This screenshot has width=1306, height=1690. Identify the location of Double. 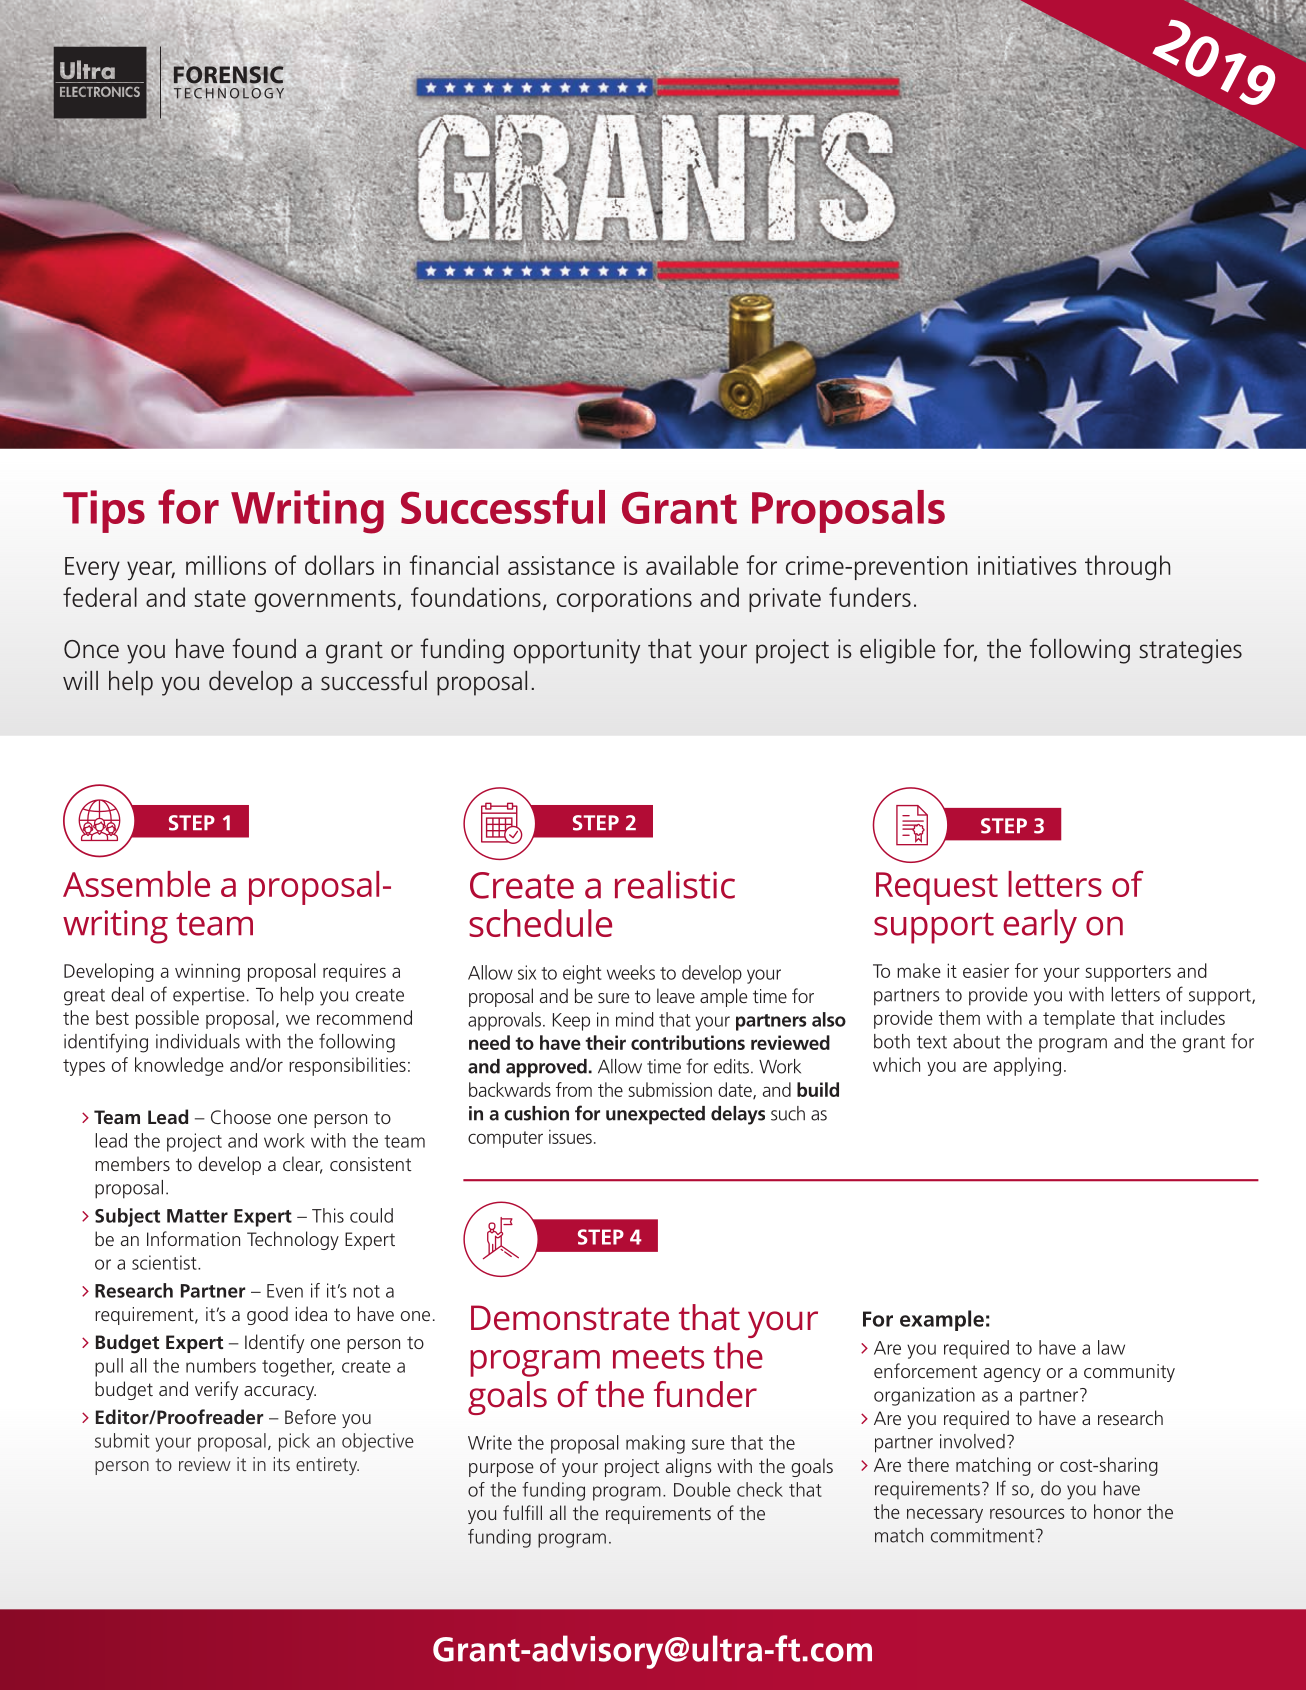
(702, 1489).
